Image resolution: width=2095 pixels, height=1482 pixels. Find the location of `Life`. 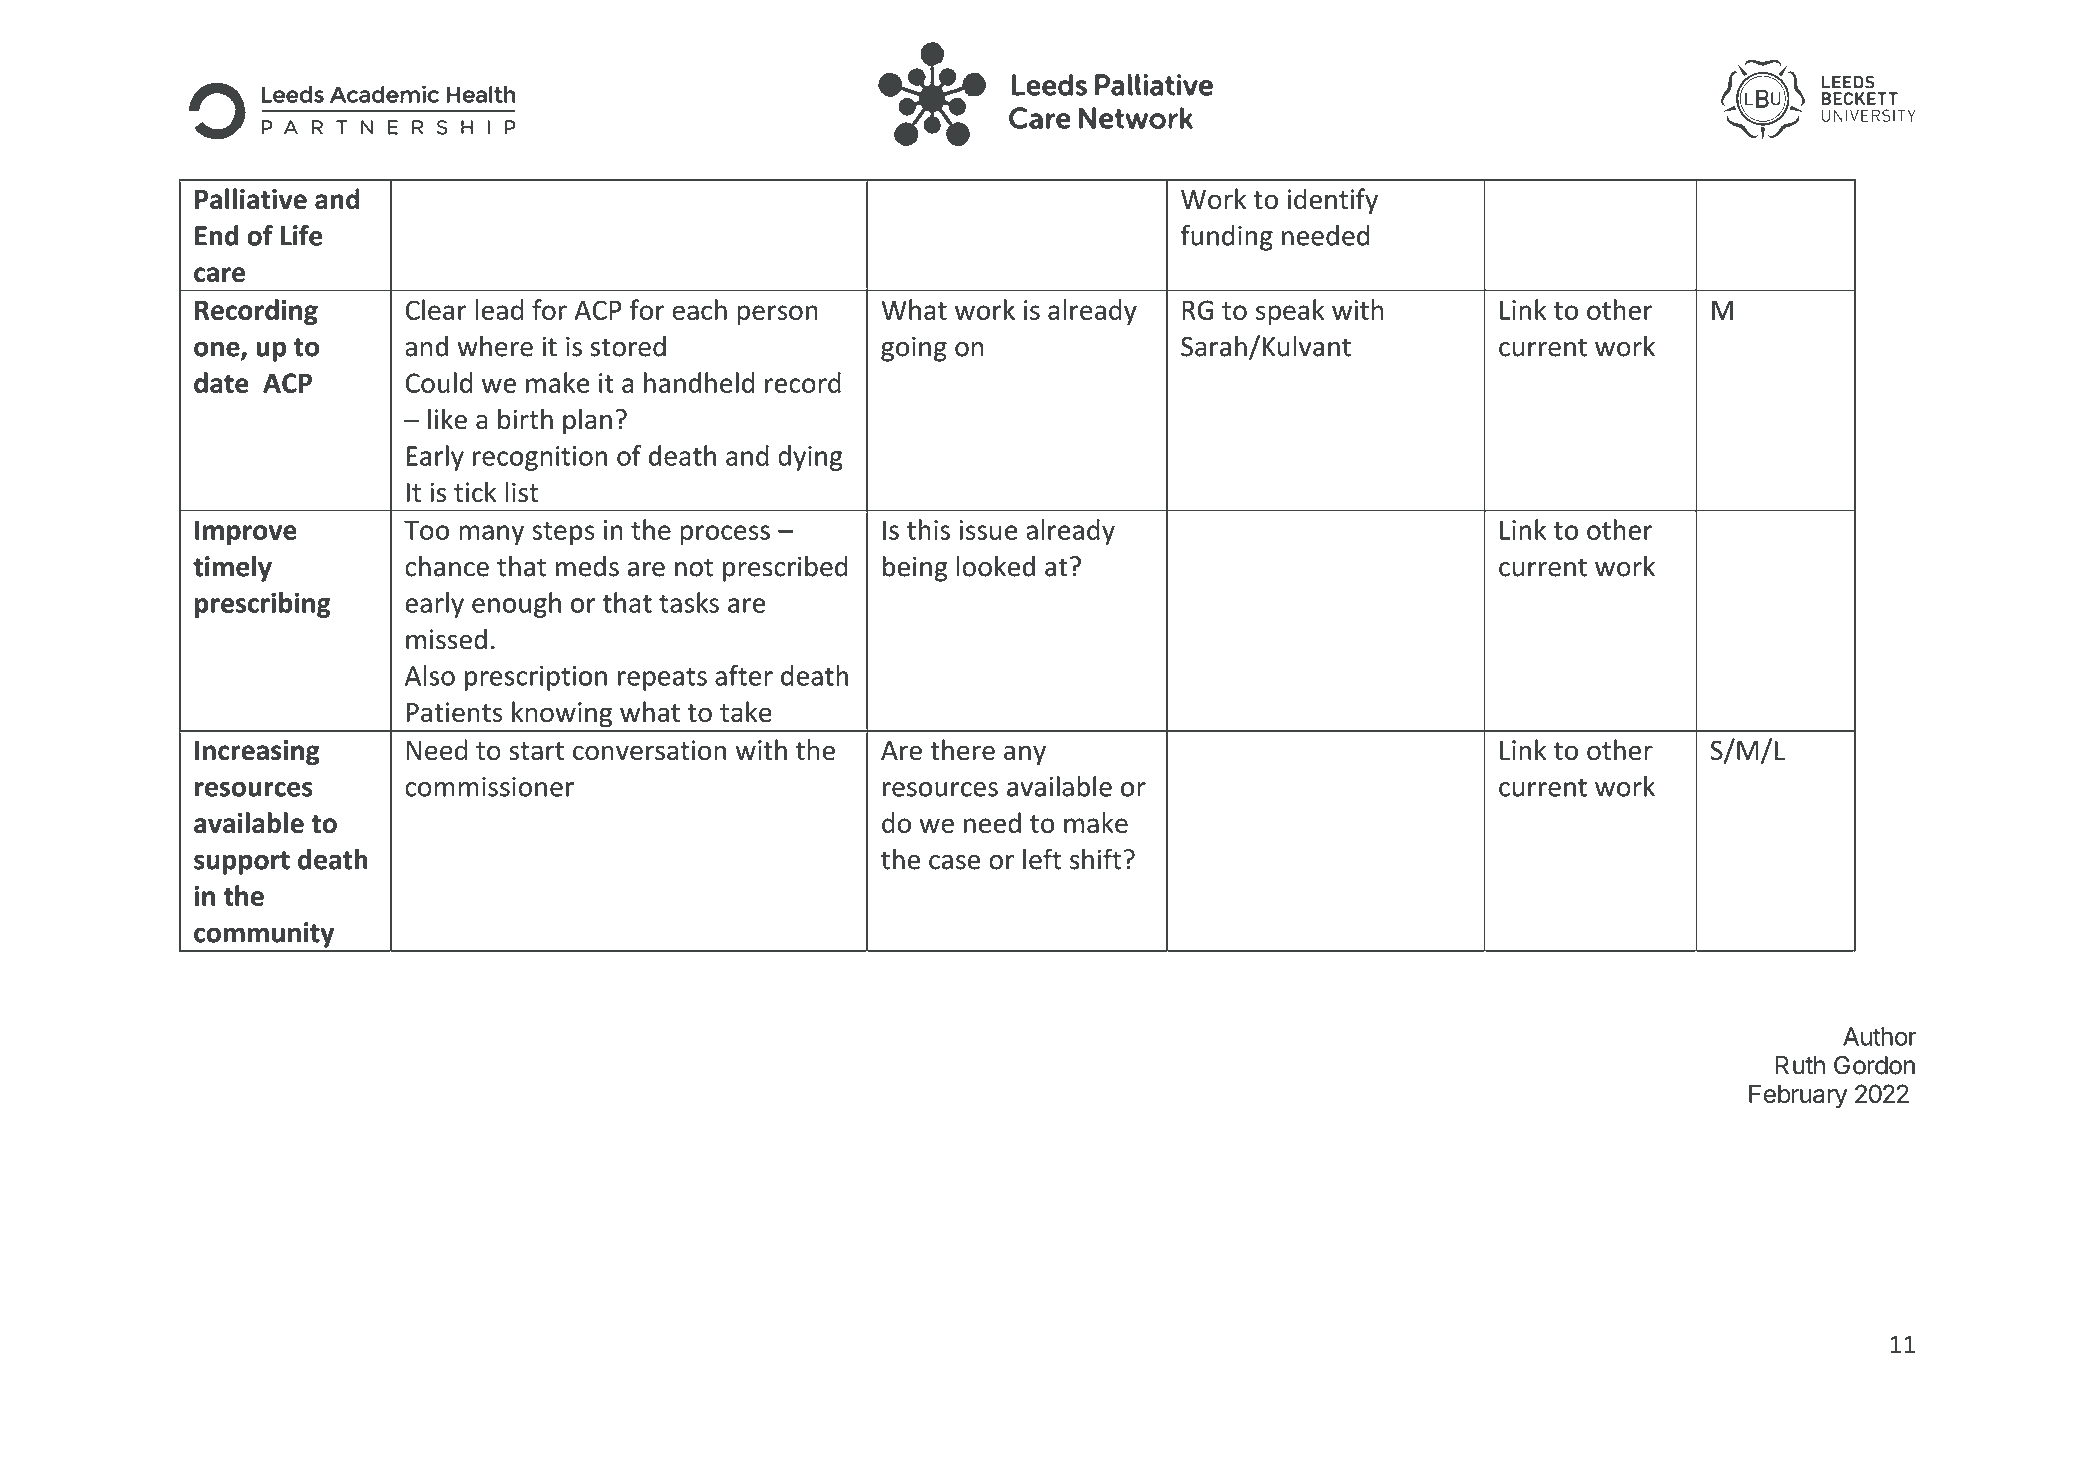

Life is located at coordinates (302, 235).
